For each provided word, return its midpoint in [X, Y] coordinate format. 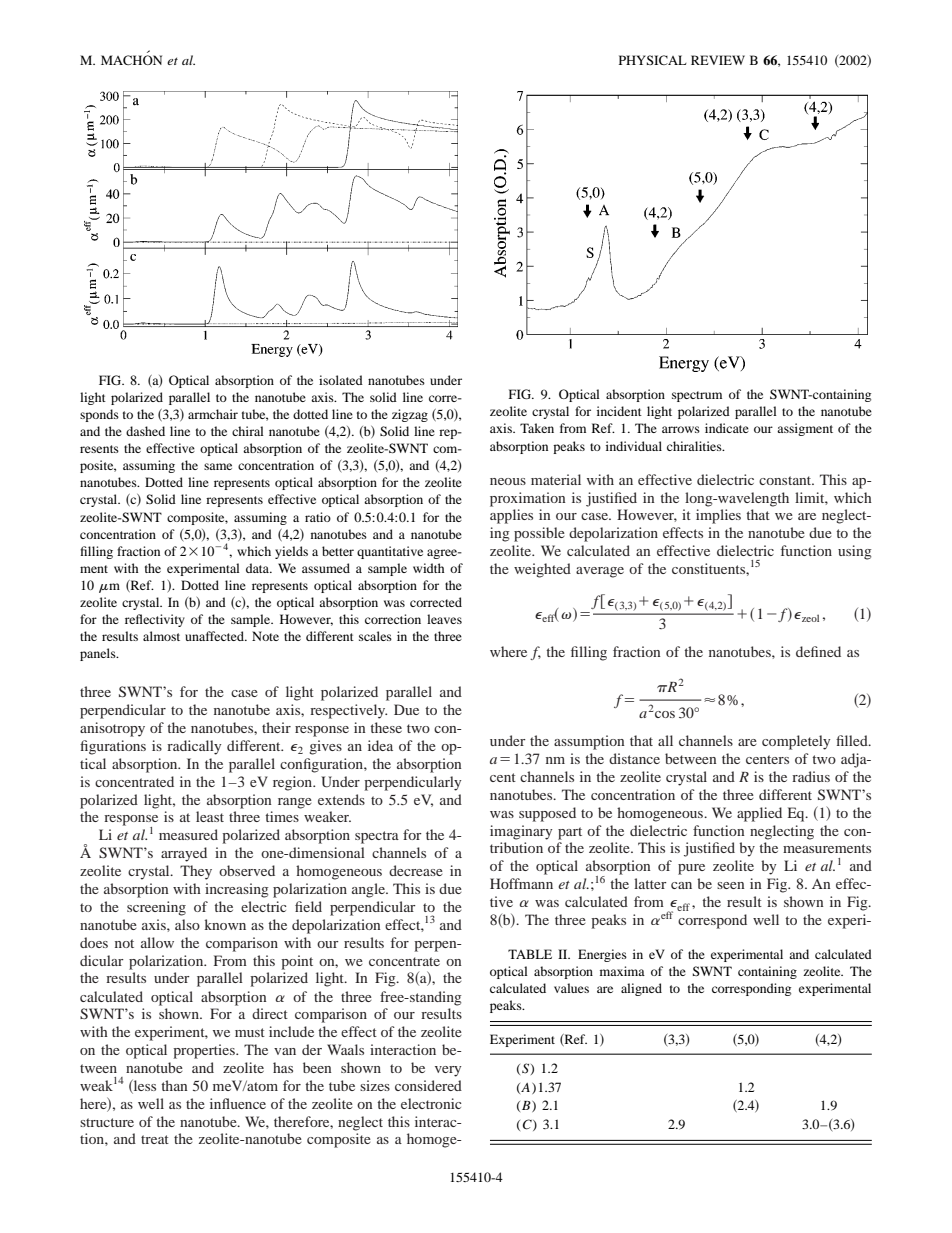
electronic [431, 1103]
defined [818, 651]
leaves [444, 619]
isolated [341, 380]
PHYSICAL [653, 60]
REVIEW [718, 60]
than [174, 1085]
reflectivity [155, 620]
